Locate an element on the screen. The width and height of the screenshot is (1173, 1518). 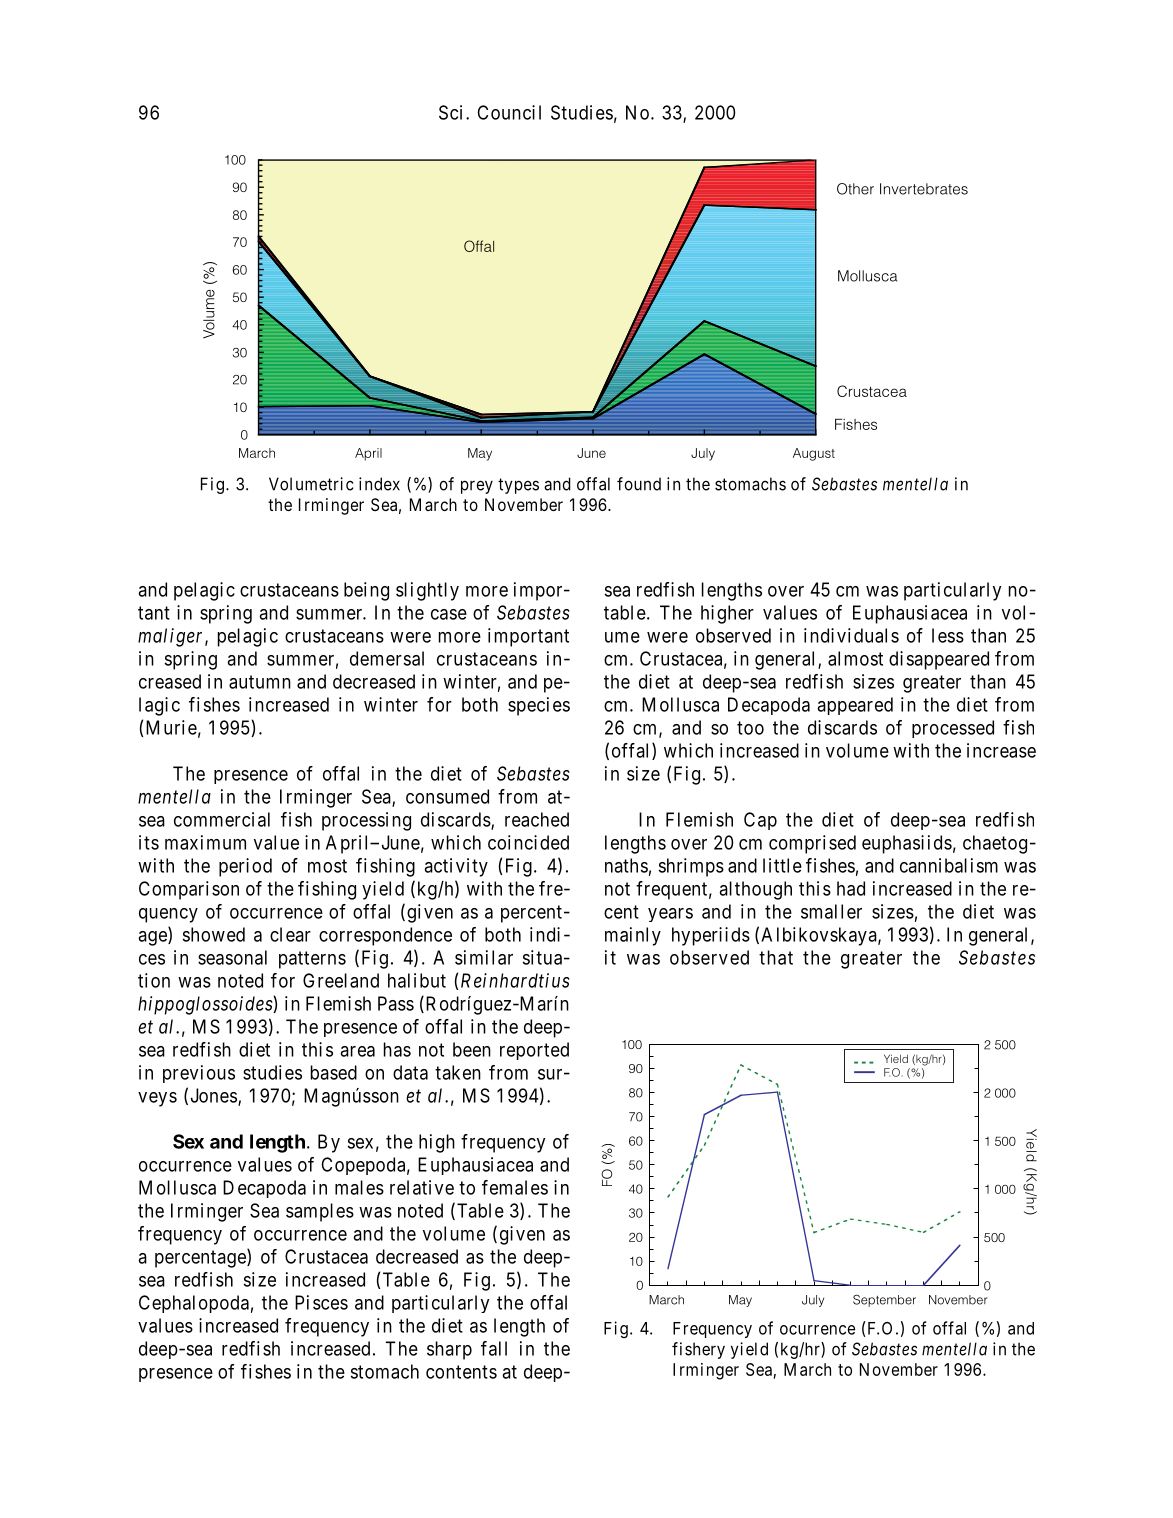
Sci is located at coordinates (450, 112).
